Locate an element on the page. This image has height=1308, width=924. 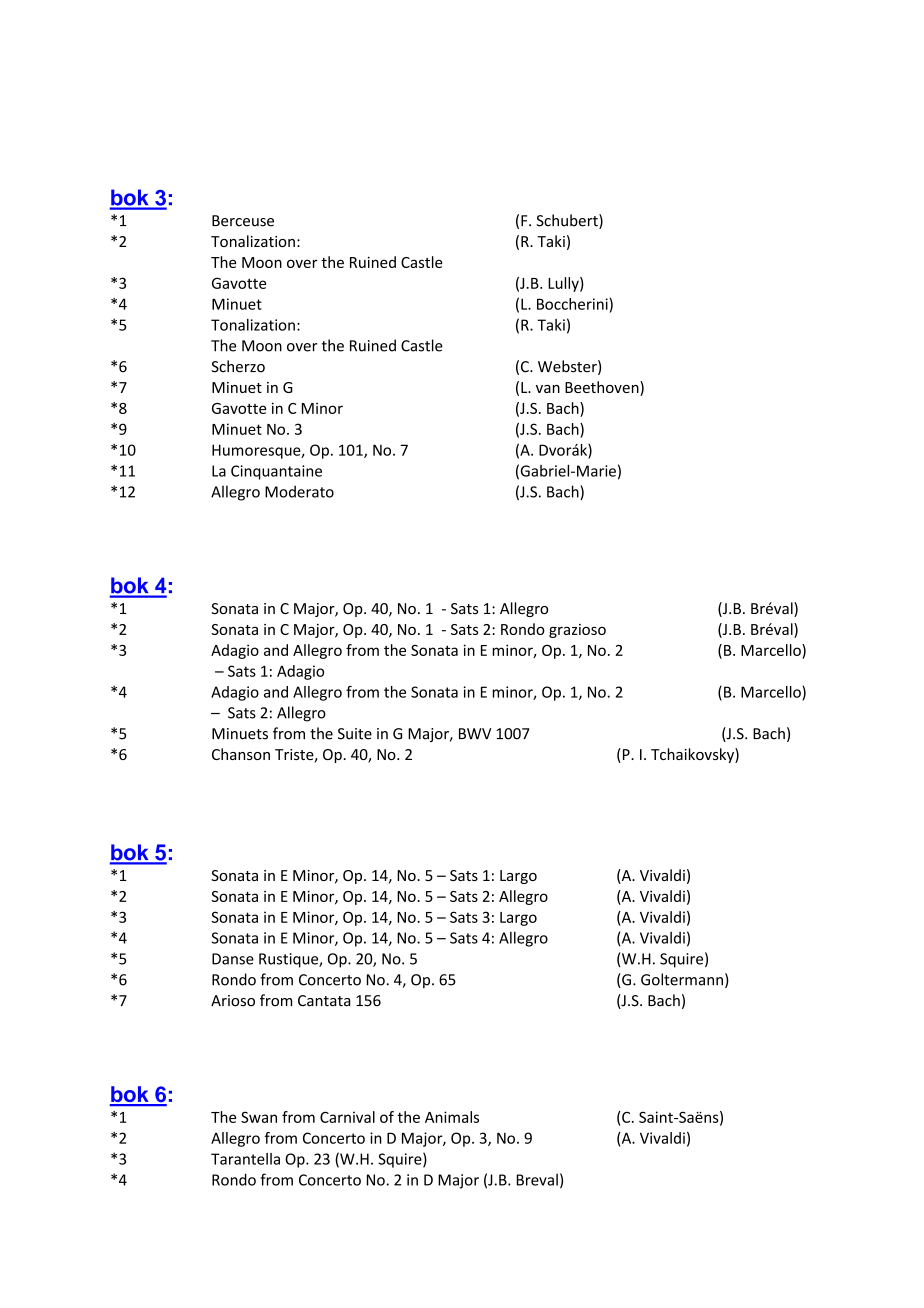
BWV is located at coordinates (475, 733).
